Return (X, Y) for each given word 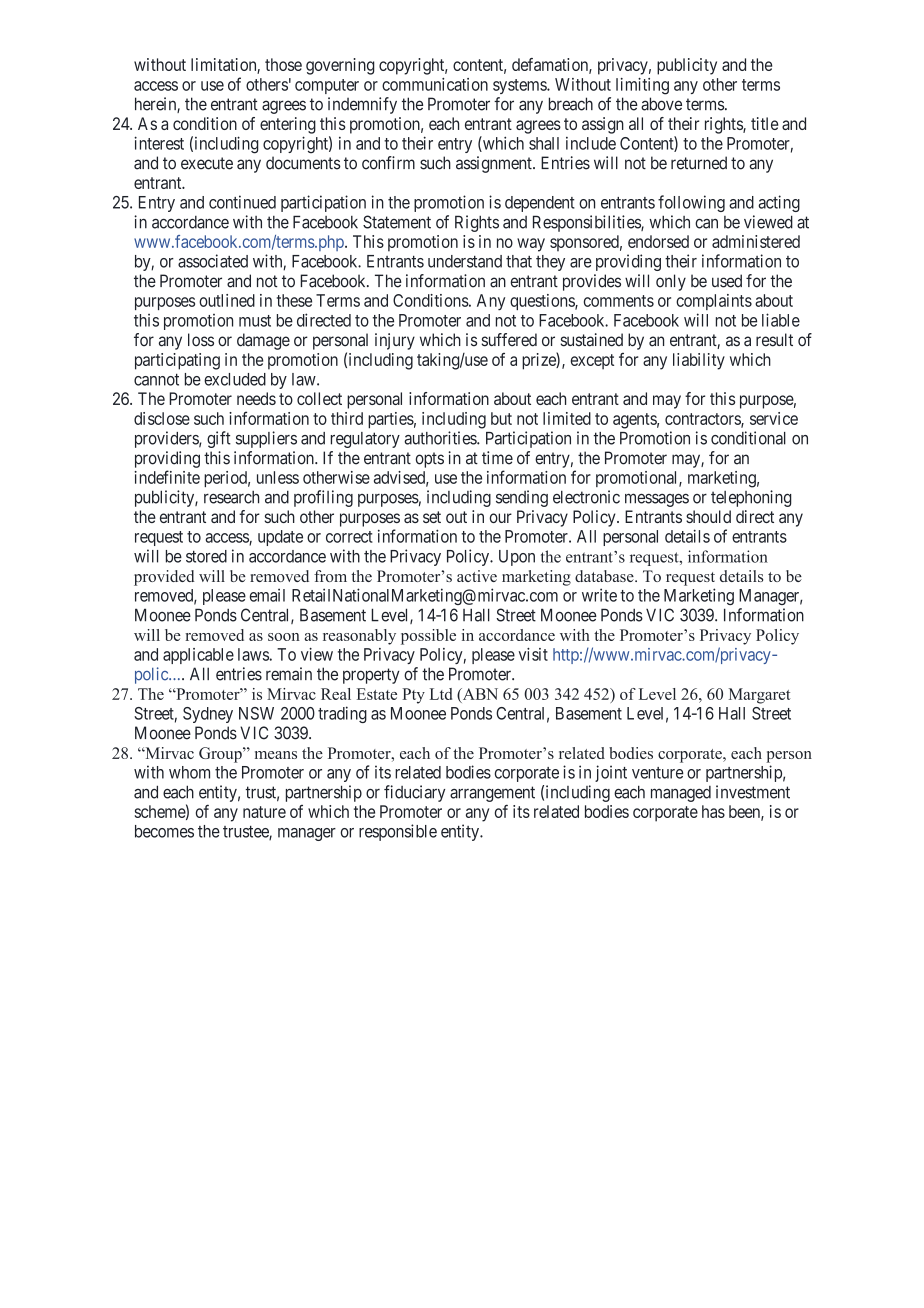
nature (264, 812)
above (661, 104)
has (713, 811)
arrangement (492, 794)
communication (435, 84)
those (283, 64)
